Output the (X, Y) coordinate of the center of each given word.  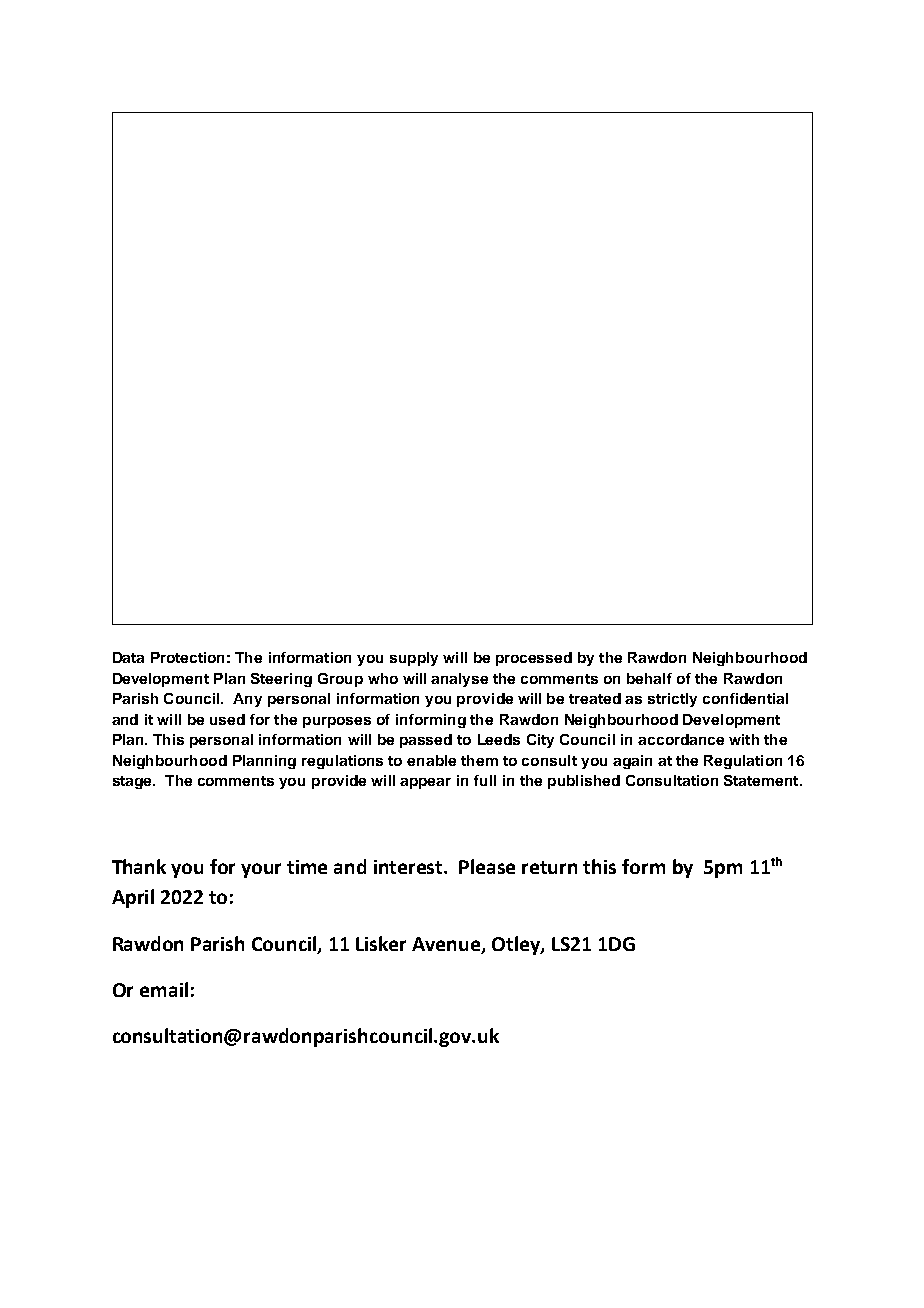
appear (425, 783)
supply (414, 659)
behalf (649, 678)
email (164, 989)
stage (133, 782)
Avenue (447, 945)
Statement (762, 780)
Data (128, 657)
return (549, 867)
